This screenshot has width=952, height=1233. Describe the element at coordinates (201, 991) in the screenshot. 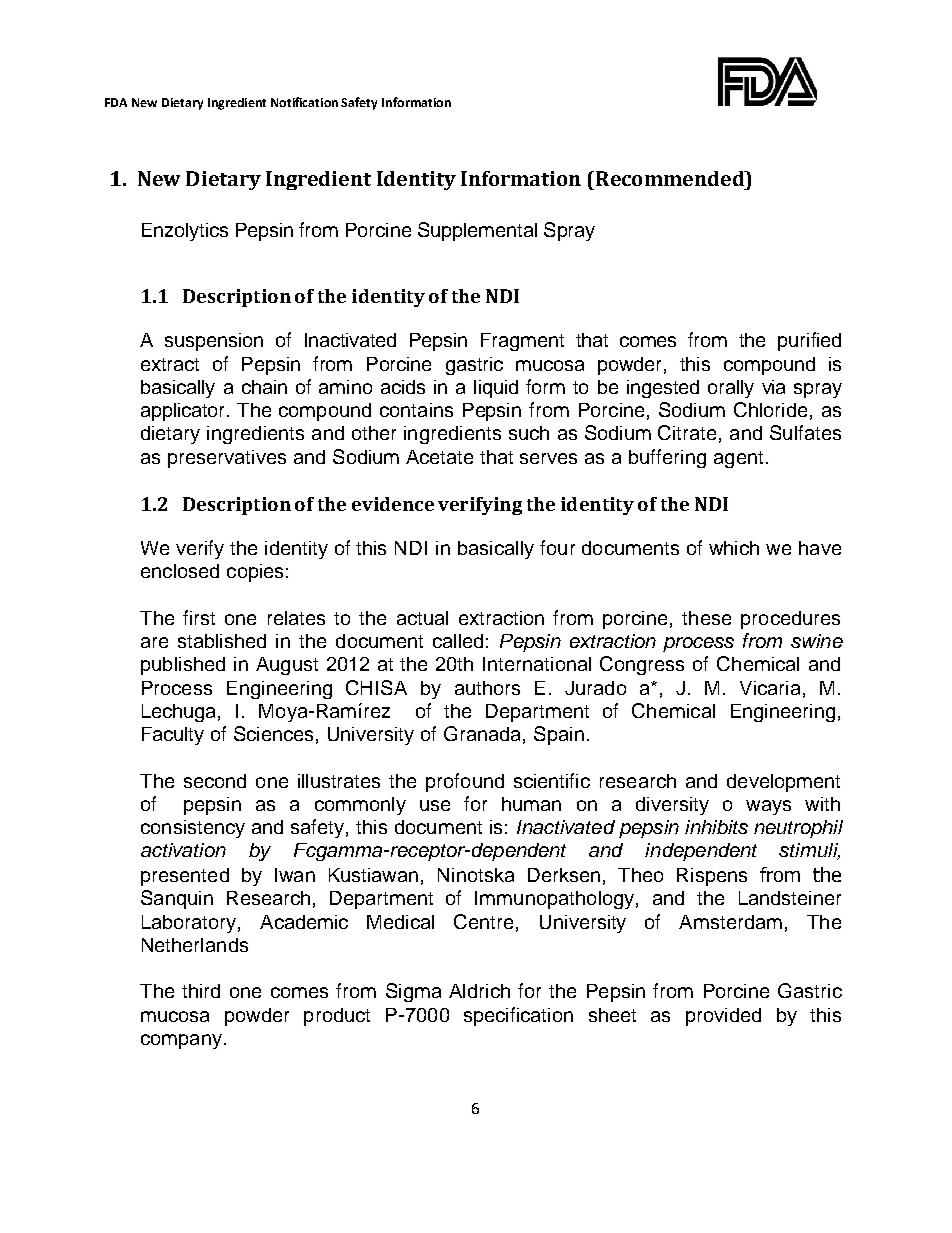

I see `third` at that location.
